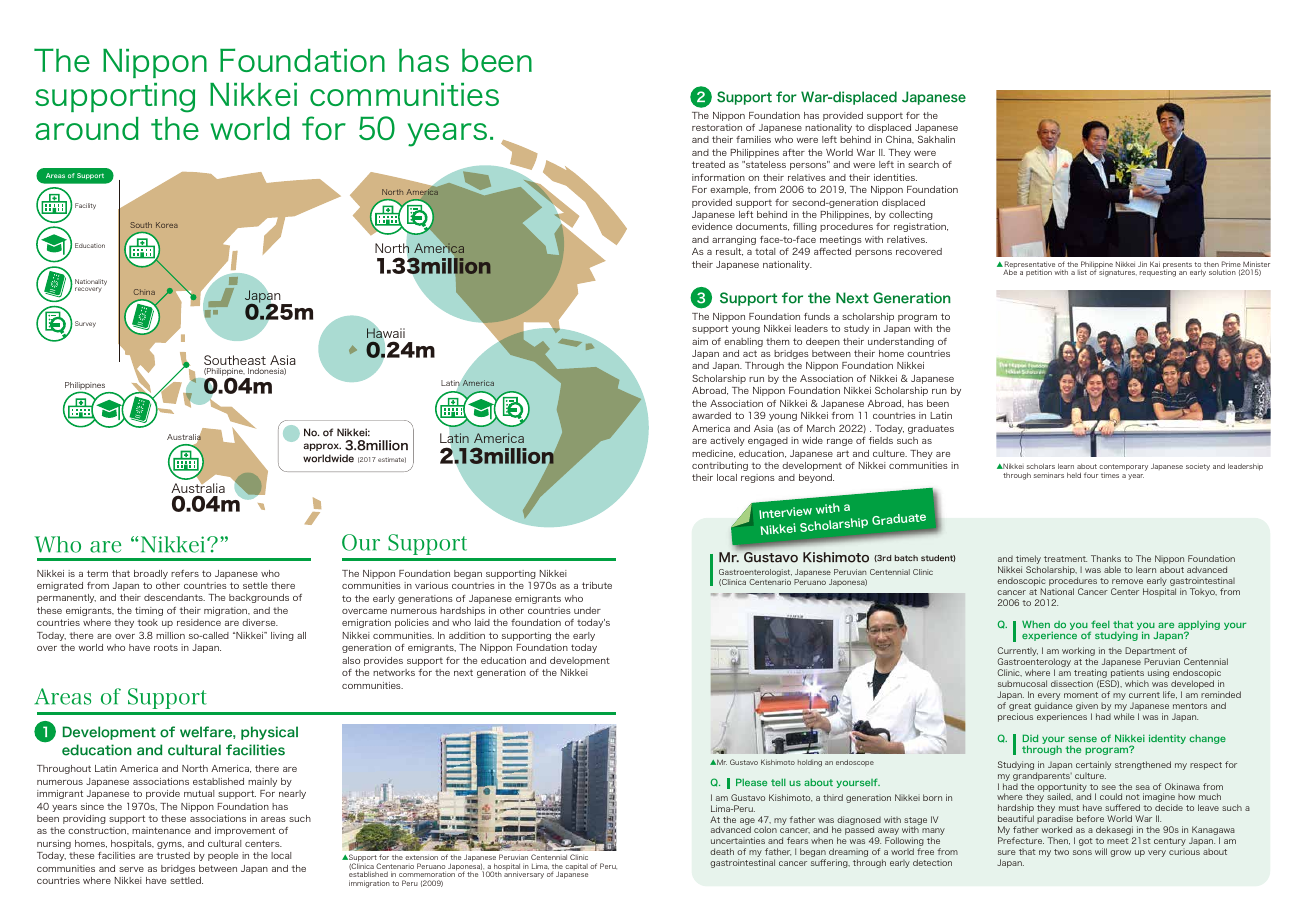 The image size is (1308, 924). Describe the element at coordinates (467, 635) in the document. I see `addition` at that location.
